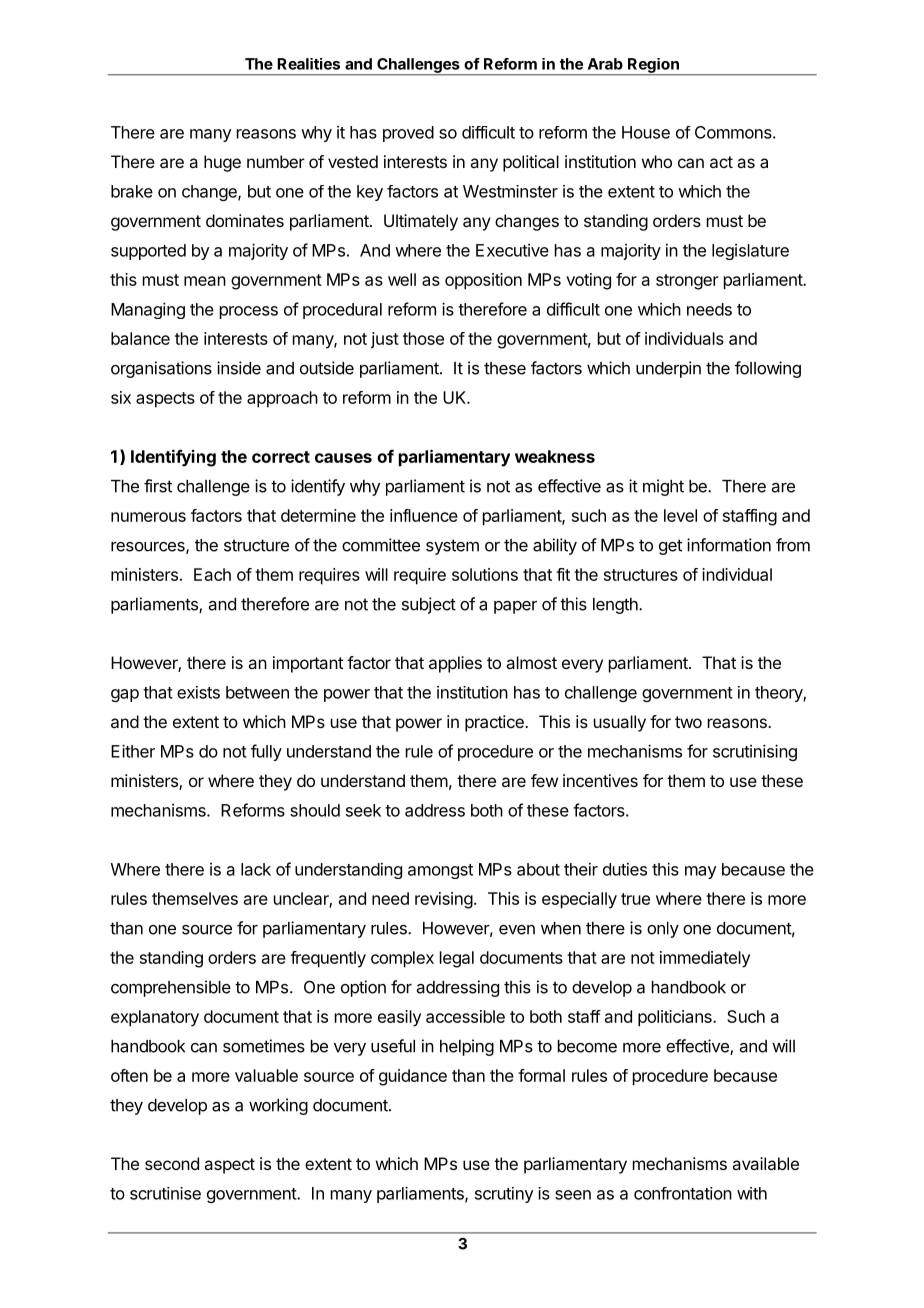 Image resolution: width=924 pixels, height=1308 pixels. What do you see at coordinates (212, 574) in the screenshot?
I see `Each` at bounding box center [212, 574].
